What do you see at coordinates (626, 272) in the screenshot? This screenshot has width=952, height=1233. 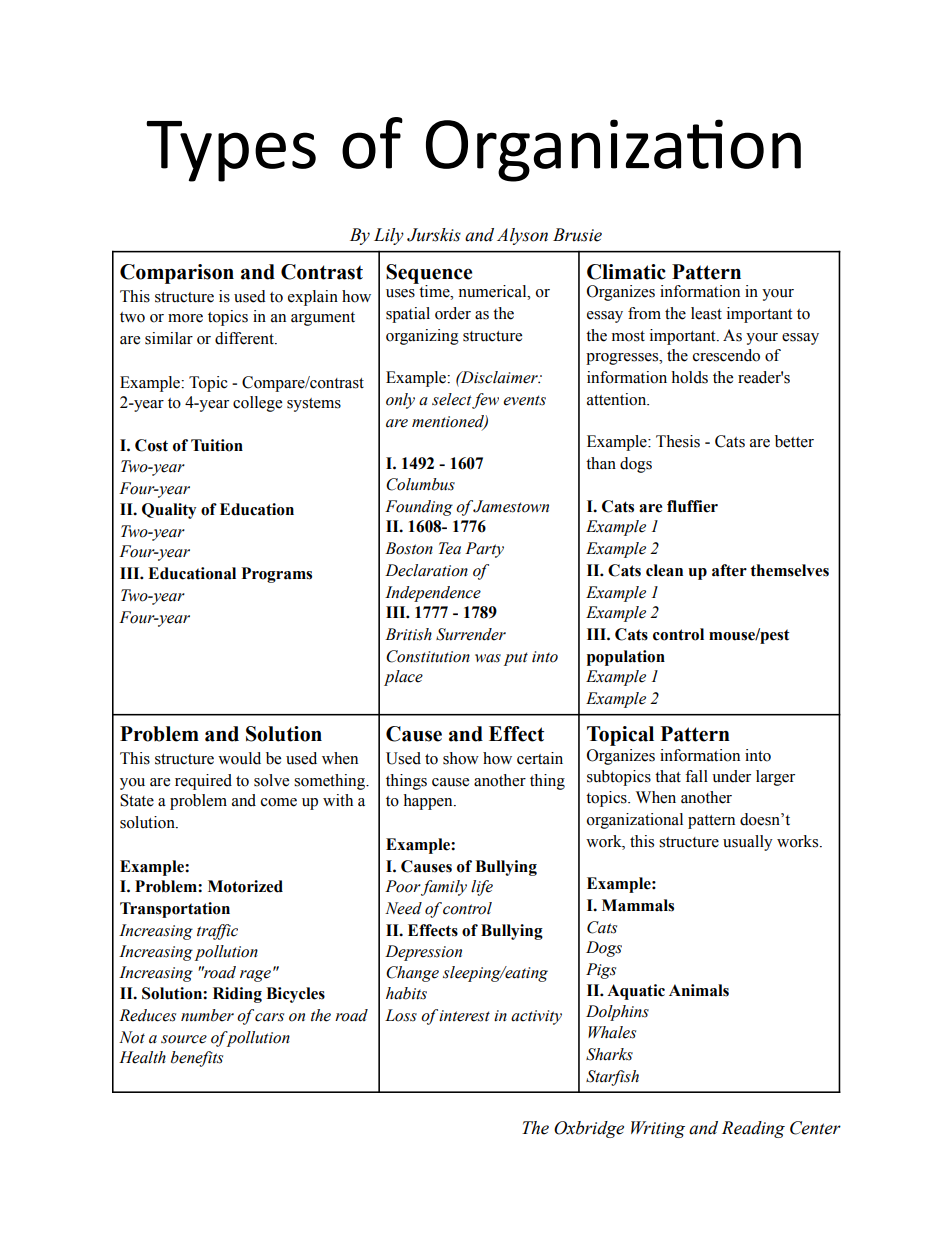 I see `Climatic` at bounding box center [626, 272].
